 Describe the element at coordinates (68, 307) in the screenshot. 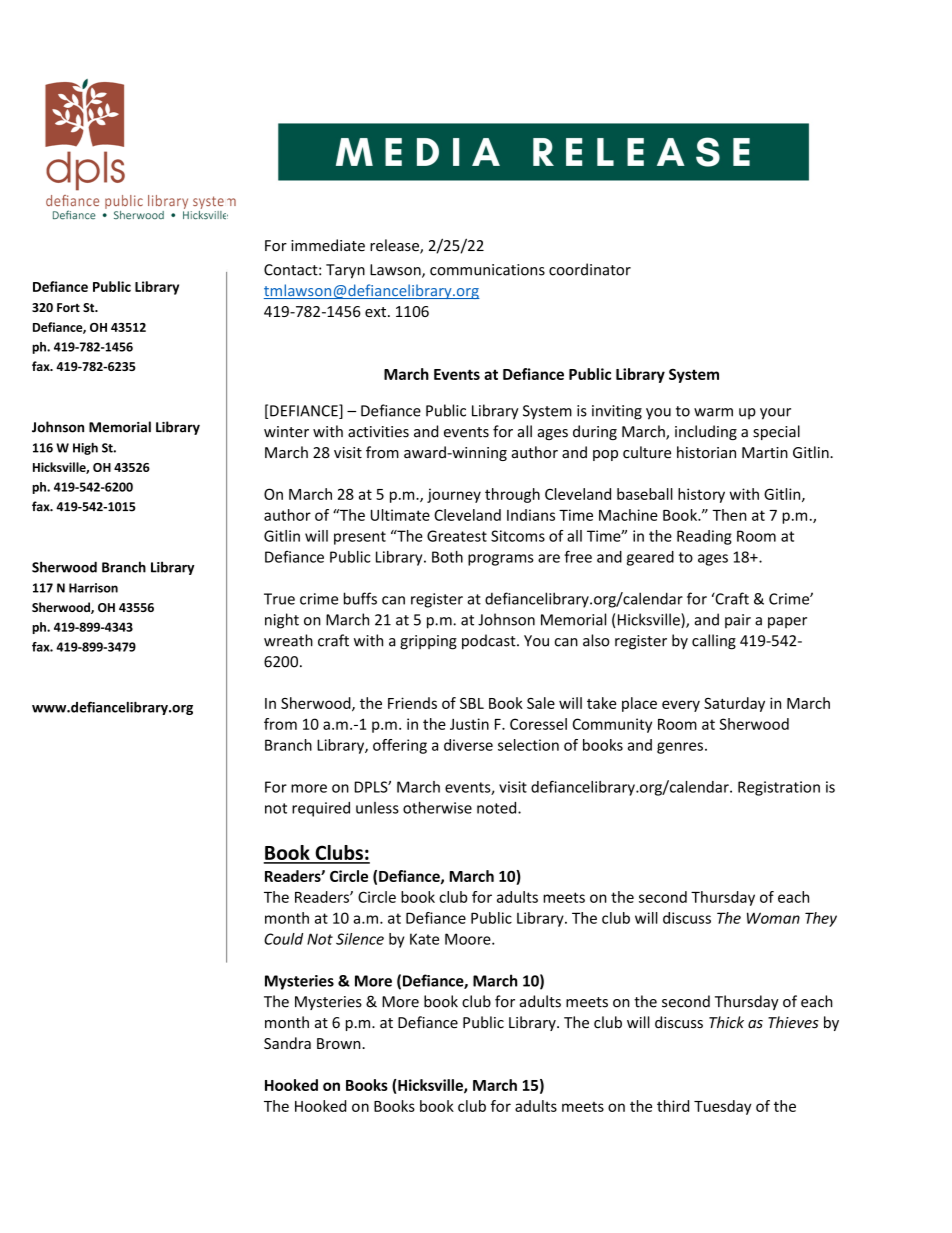

I see `Fort` at that location.
